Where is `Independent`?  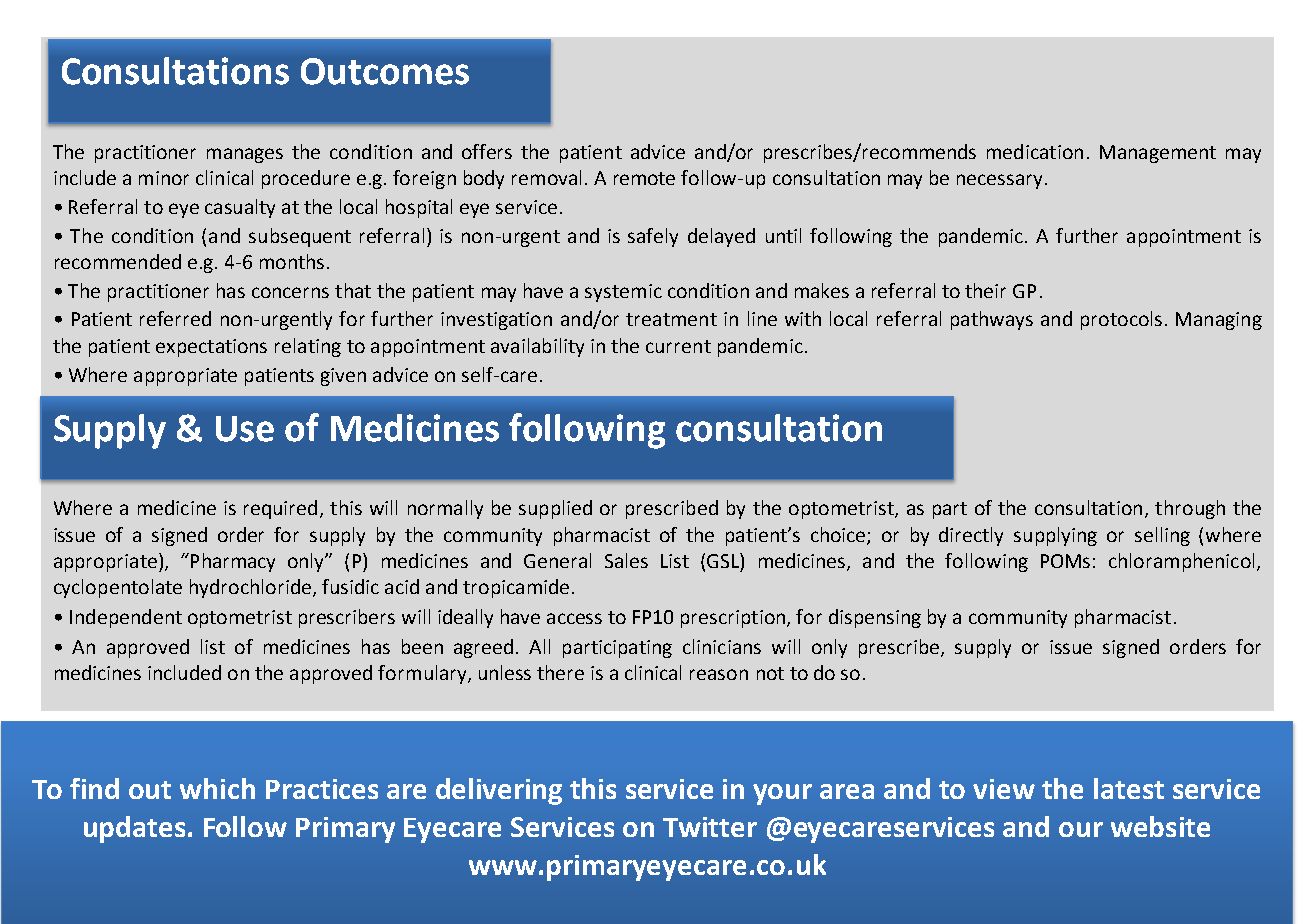
Independent is located at coordinates (126, 618).
